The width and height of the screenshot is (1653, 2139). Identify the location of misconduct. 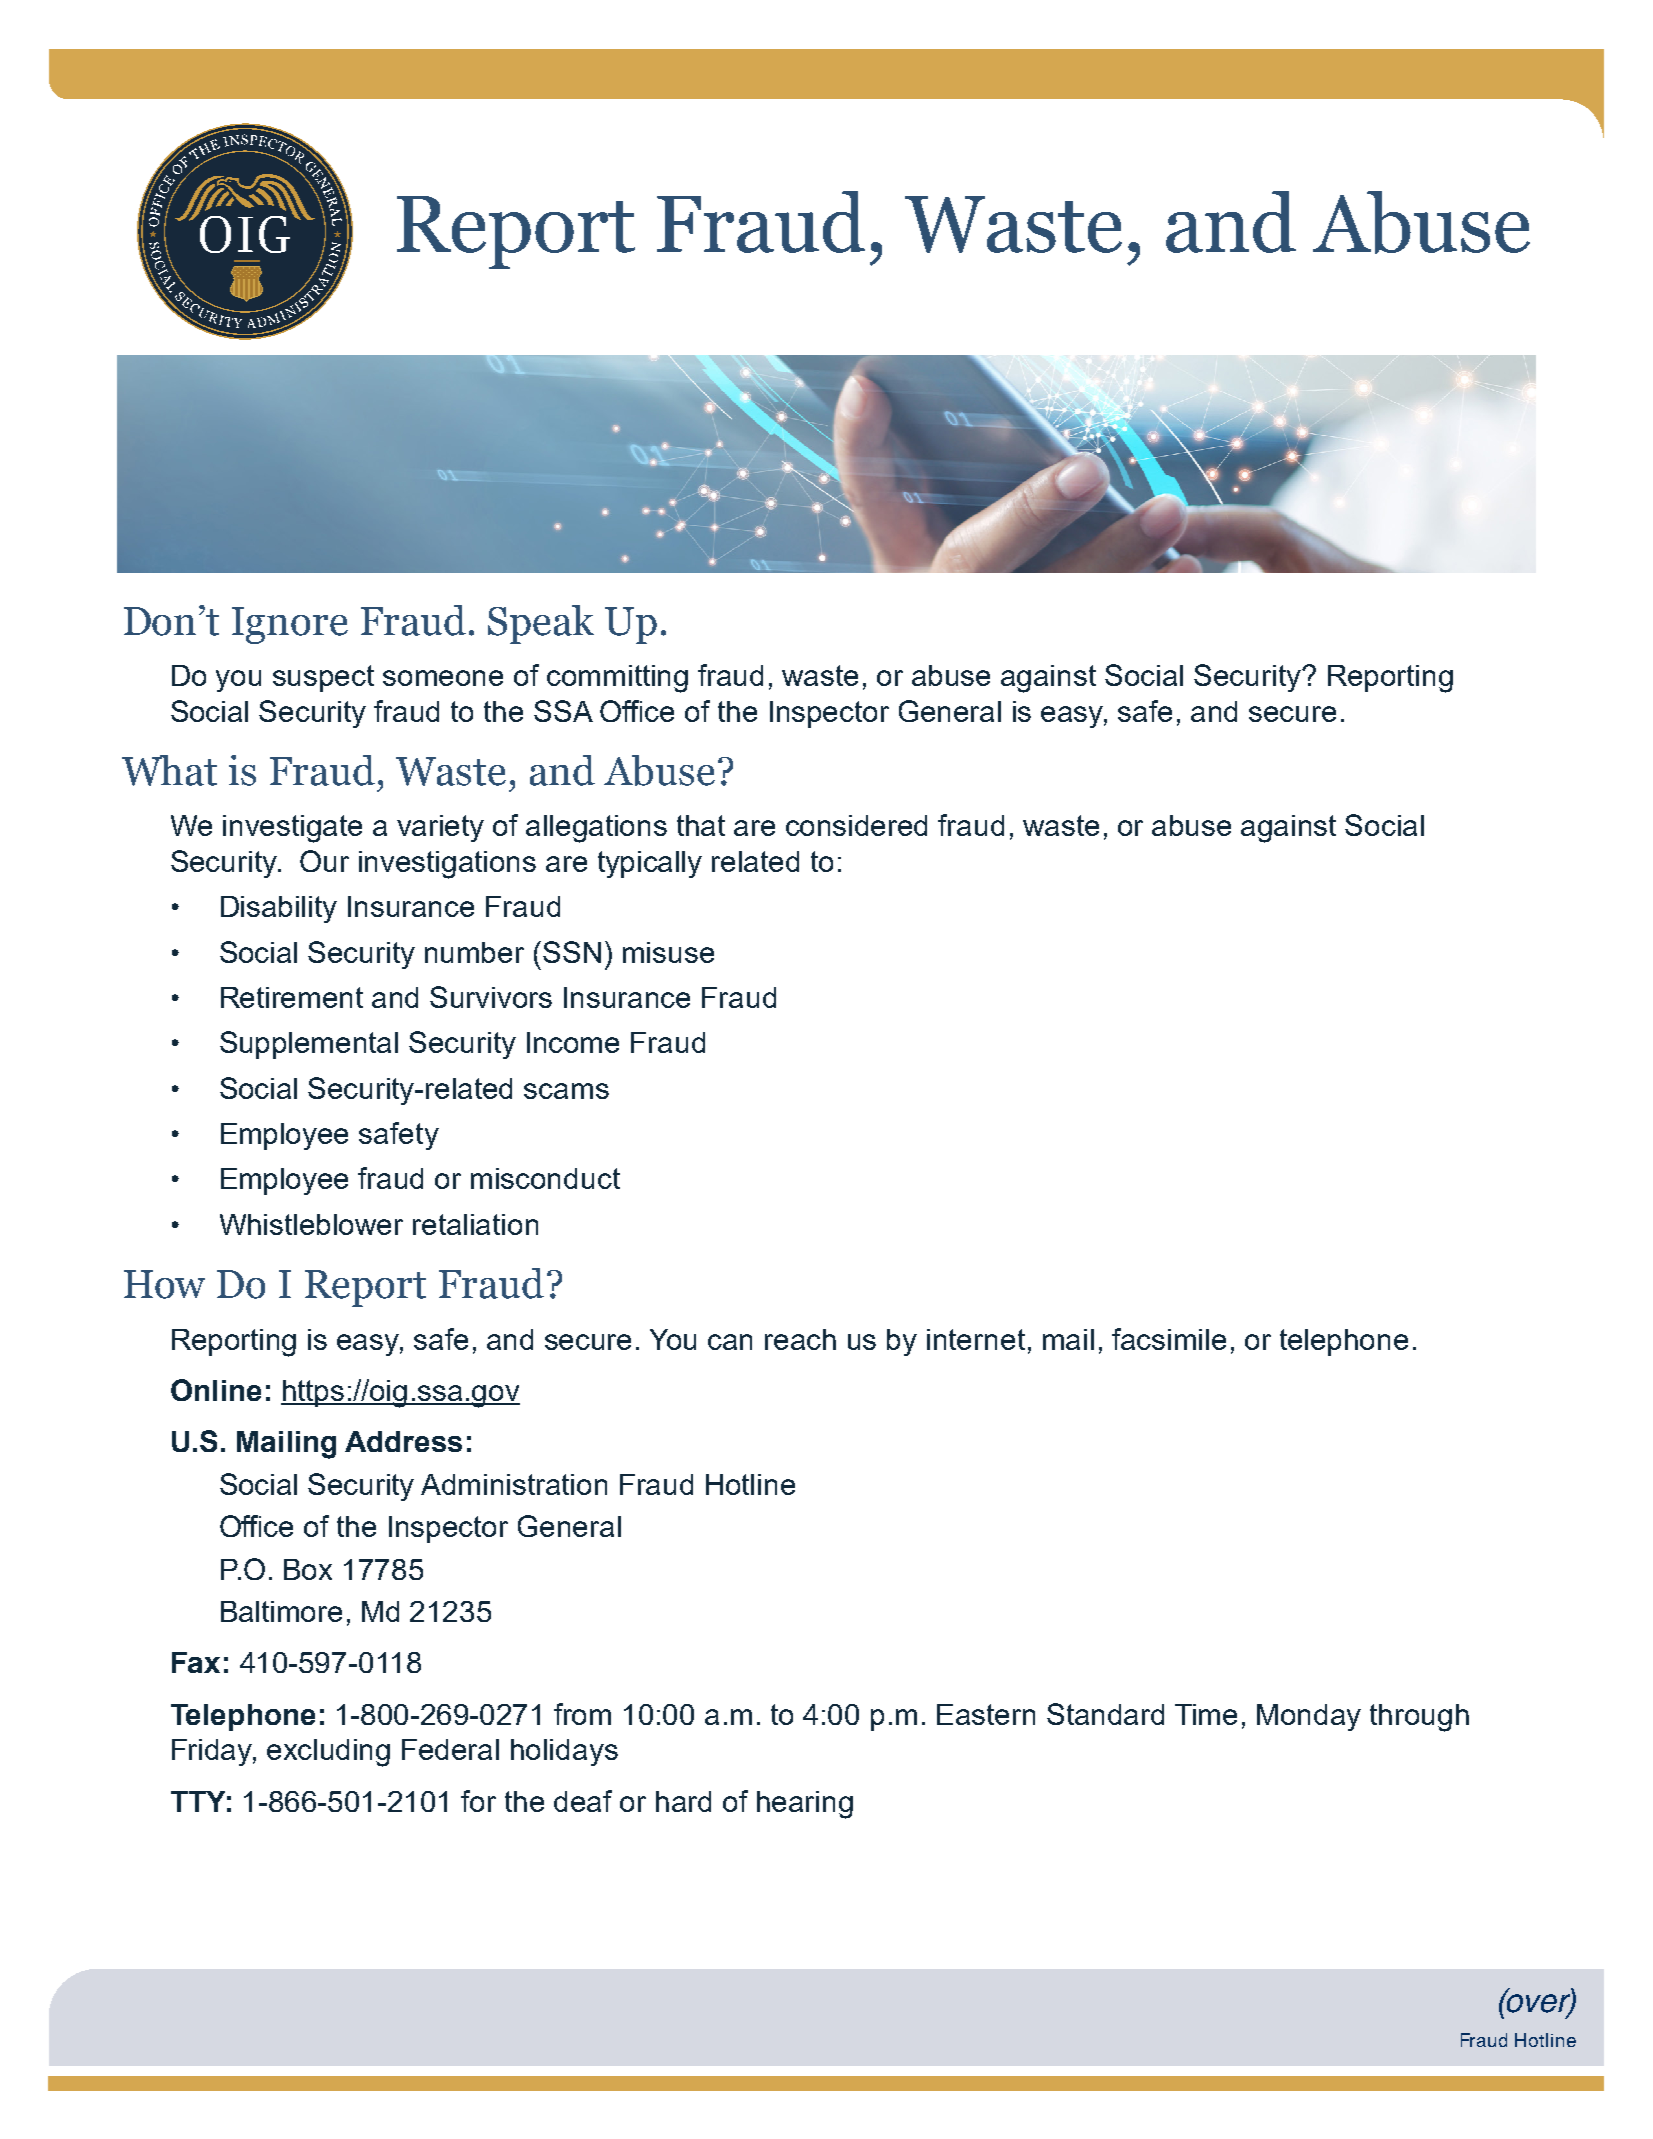
(545, 1178).
